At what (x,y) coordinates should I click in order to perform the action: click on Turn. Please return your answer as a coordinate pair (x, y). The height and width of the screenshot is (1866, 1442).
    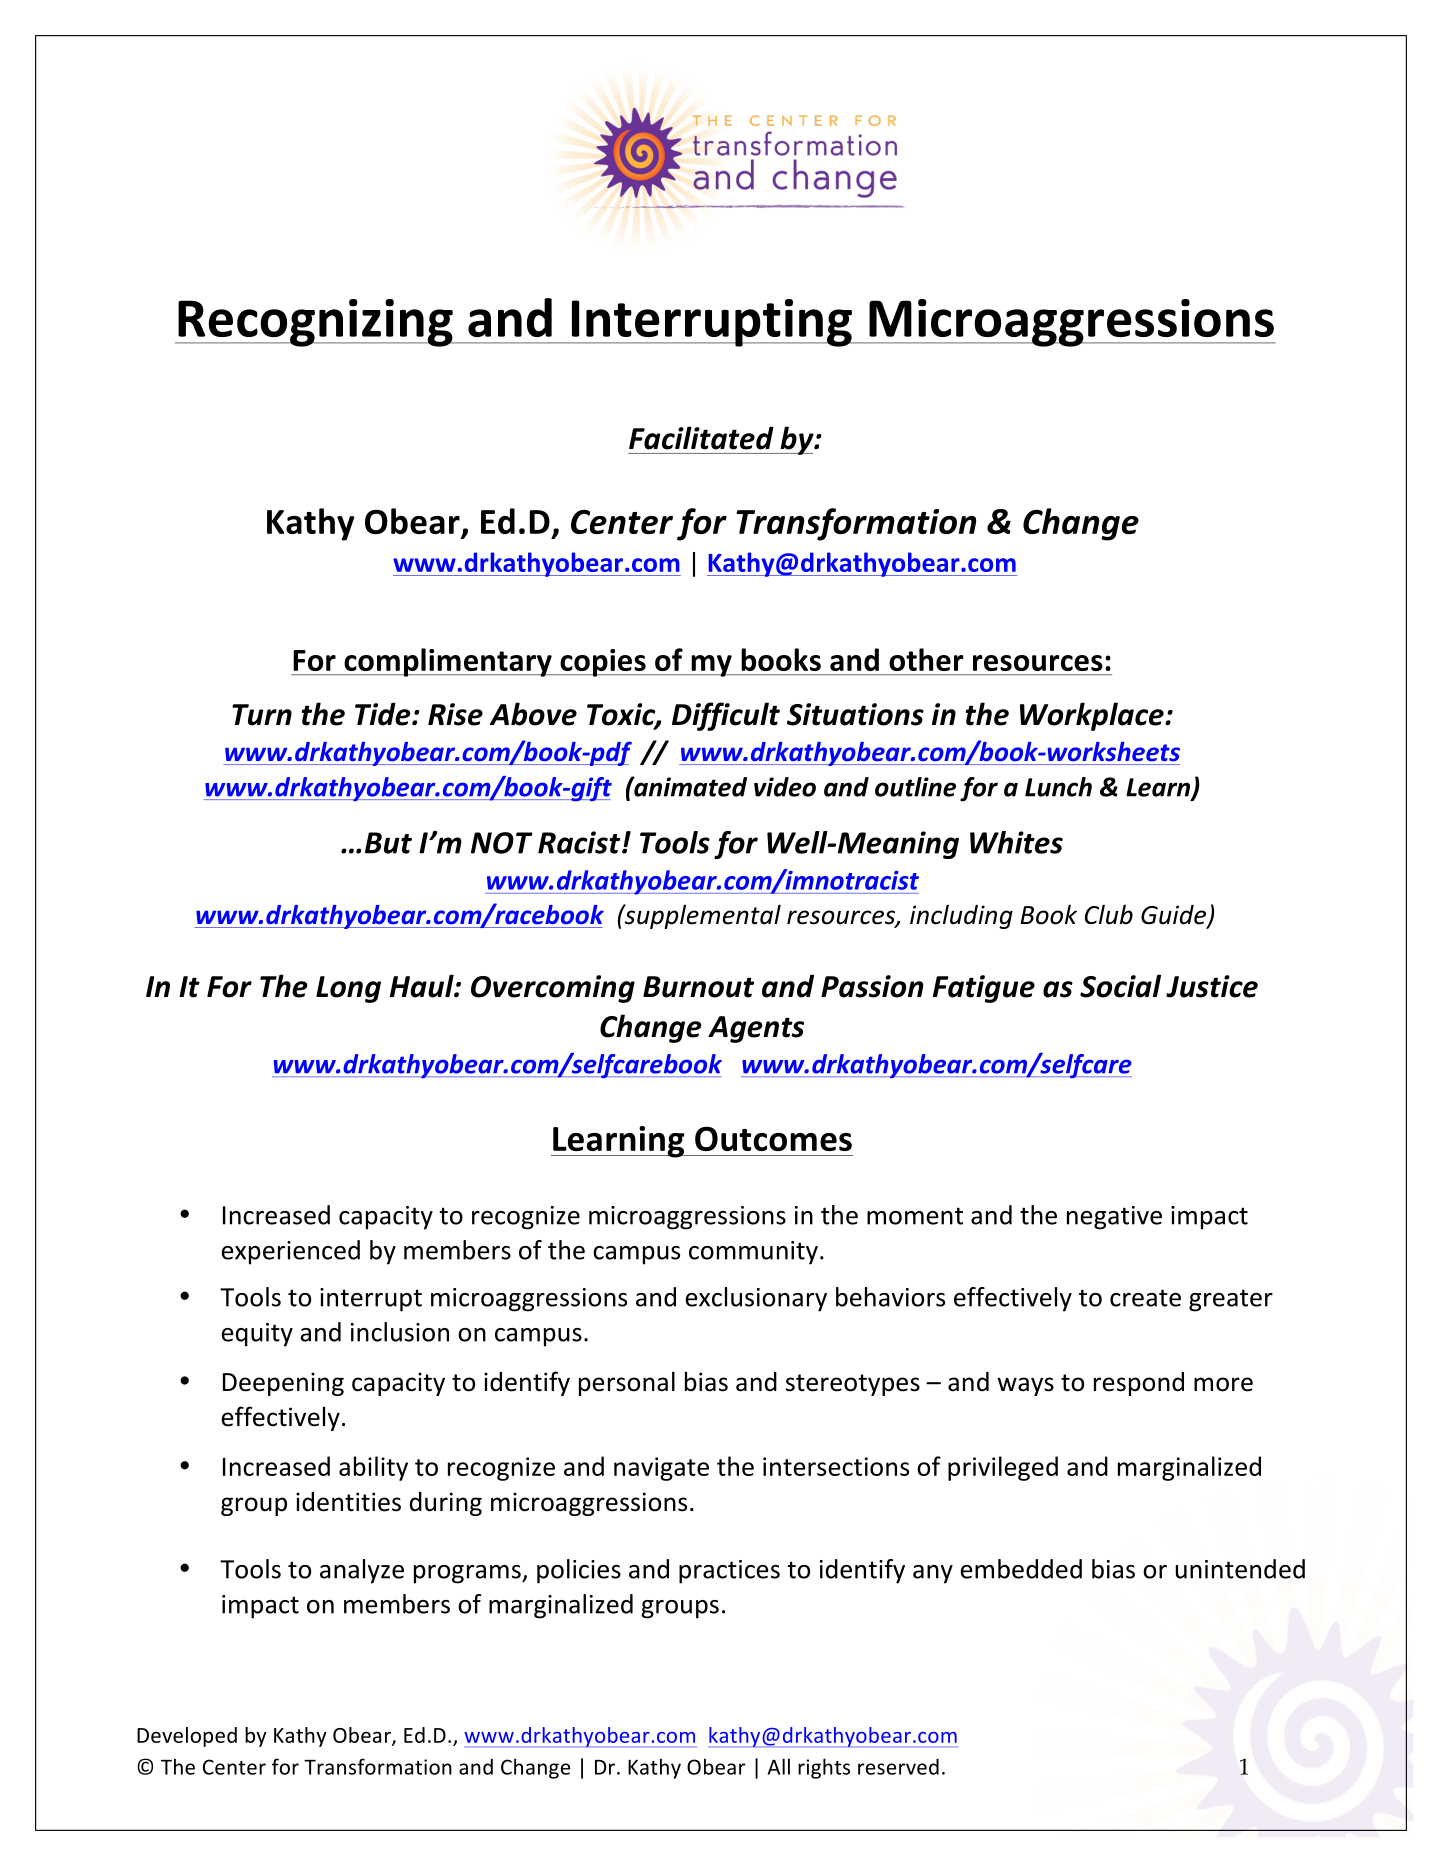
    Looking at the image, I should click on (262, 715).
